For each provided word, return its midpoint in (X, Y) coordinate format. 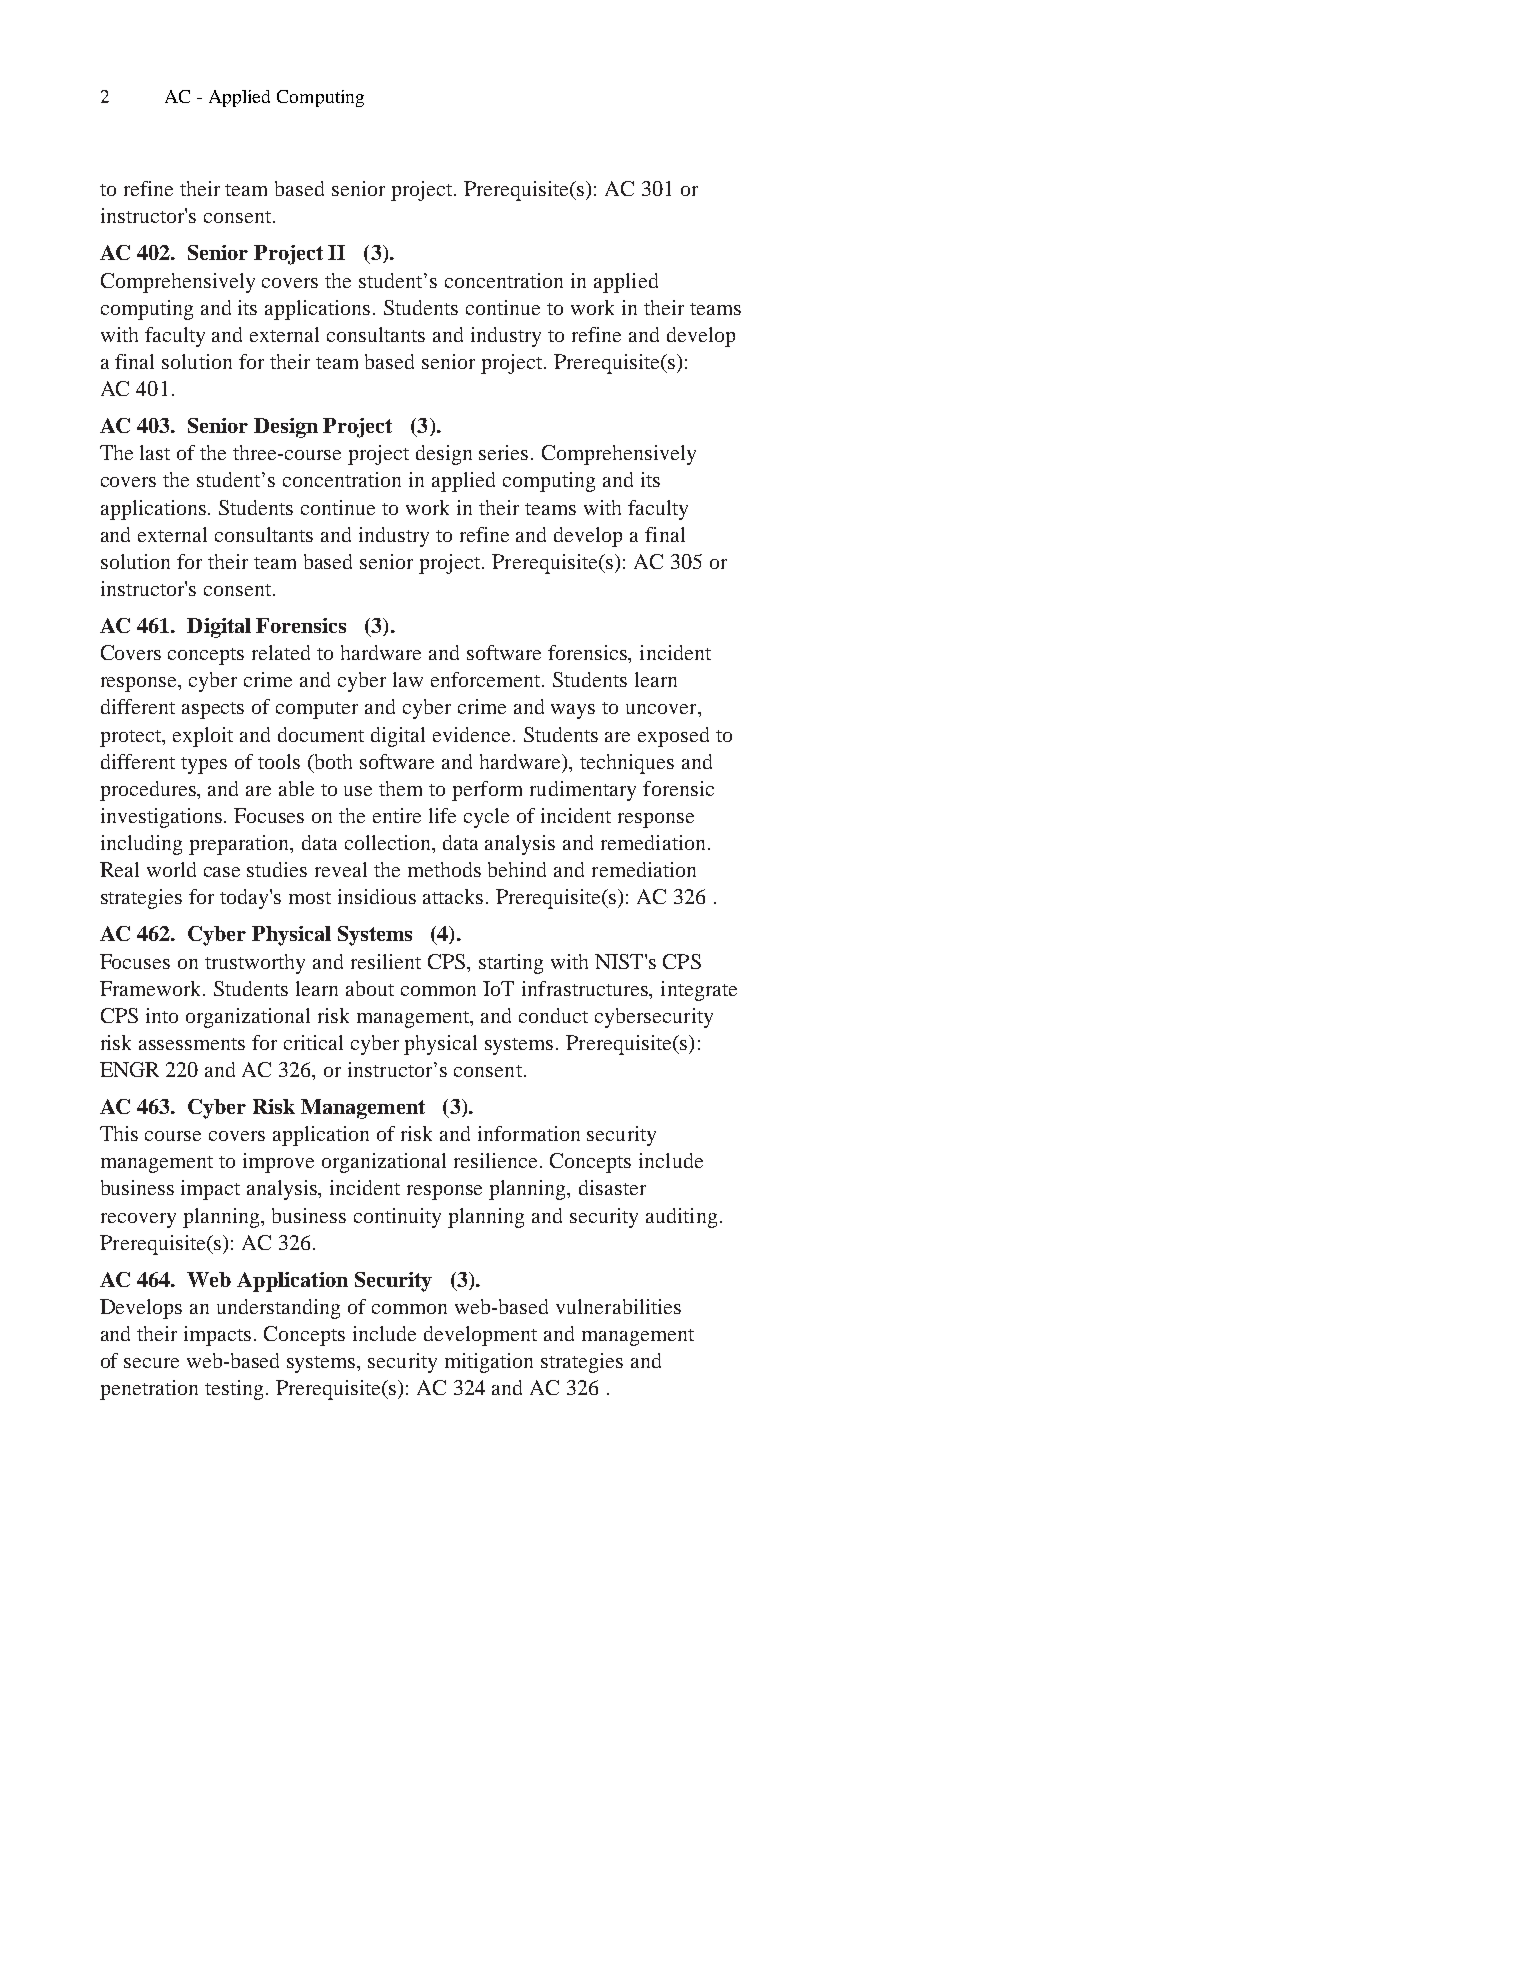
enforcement (487, 679)
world (171, 869)
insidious (377, 896)
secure (151, 1363)
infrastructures (586, 988)
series (503, 452)
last (155, 452)
